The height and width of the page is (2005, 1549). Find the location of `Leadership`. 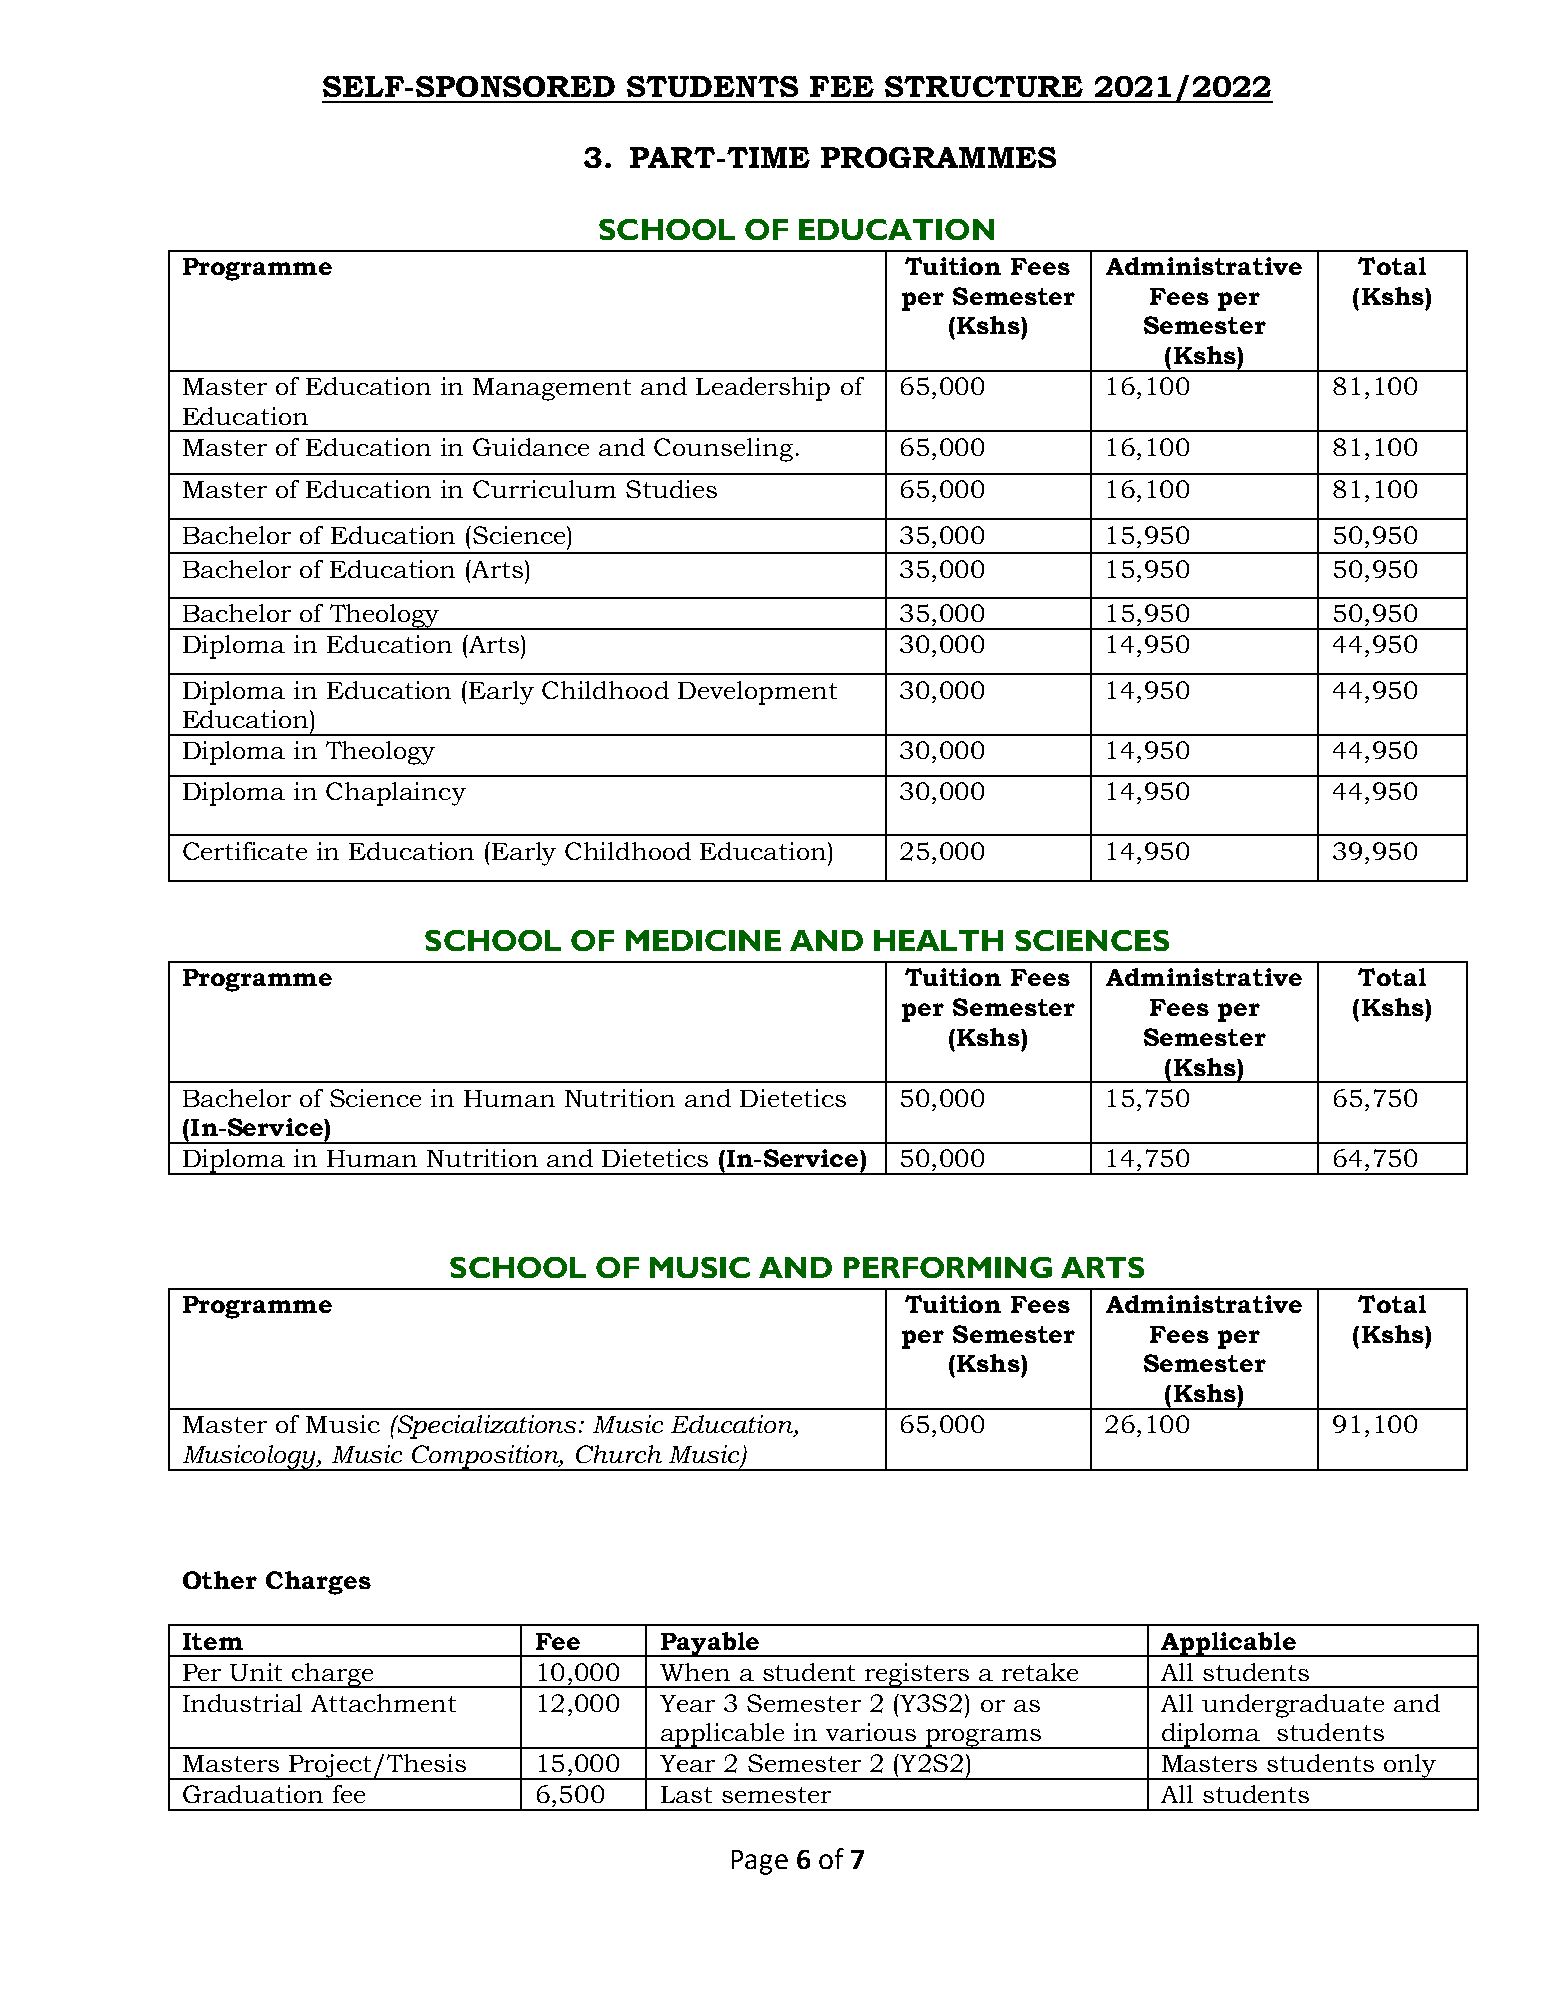

Leadership is located at coordinates (763, 389).
